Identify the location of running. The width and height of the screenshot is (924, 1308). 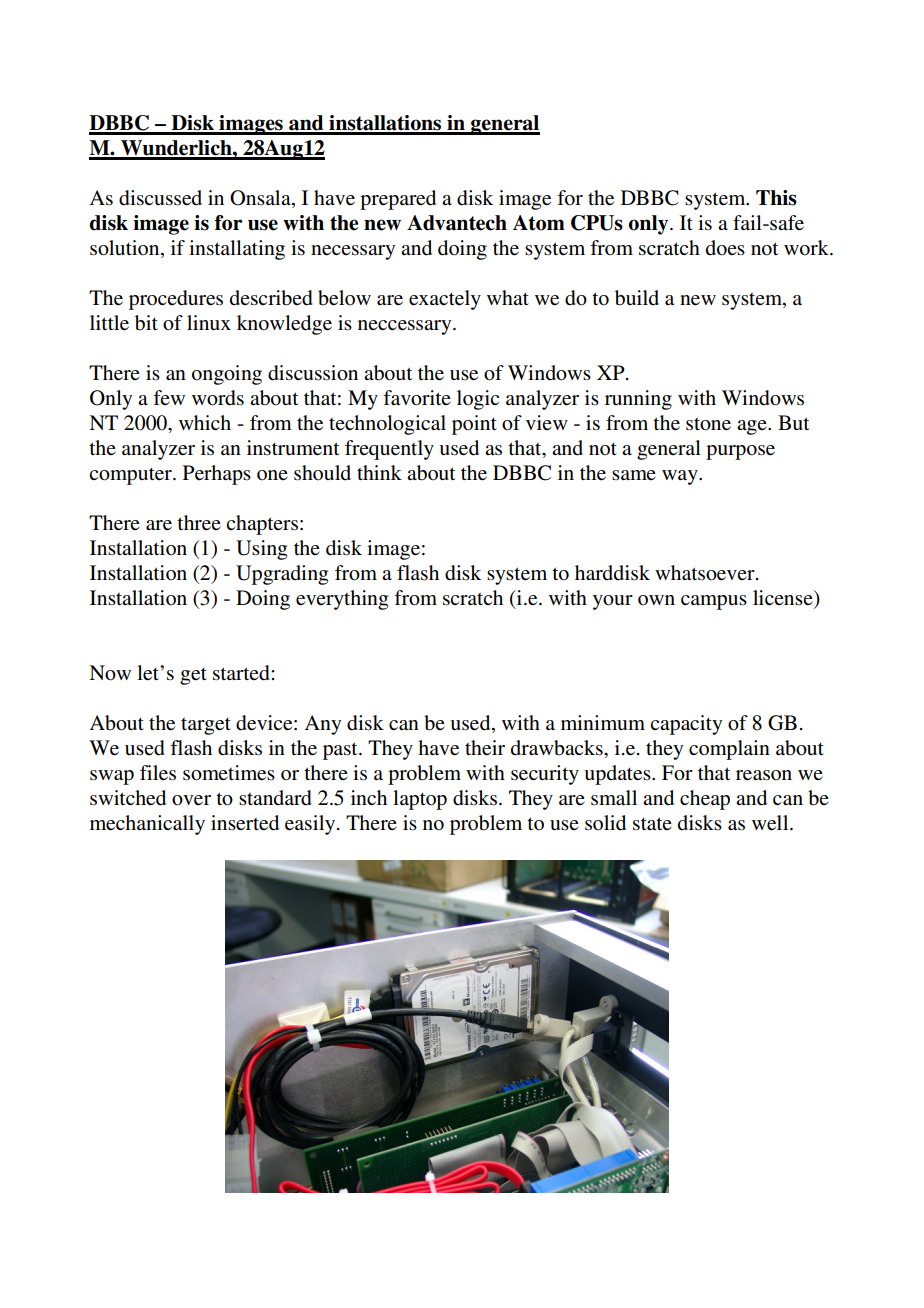
(638, 400).
